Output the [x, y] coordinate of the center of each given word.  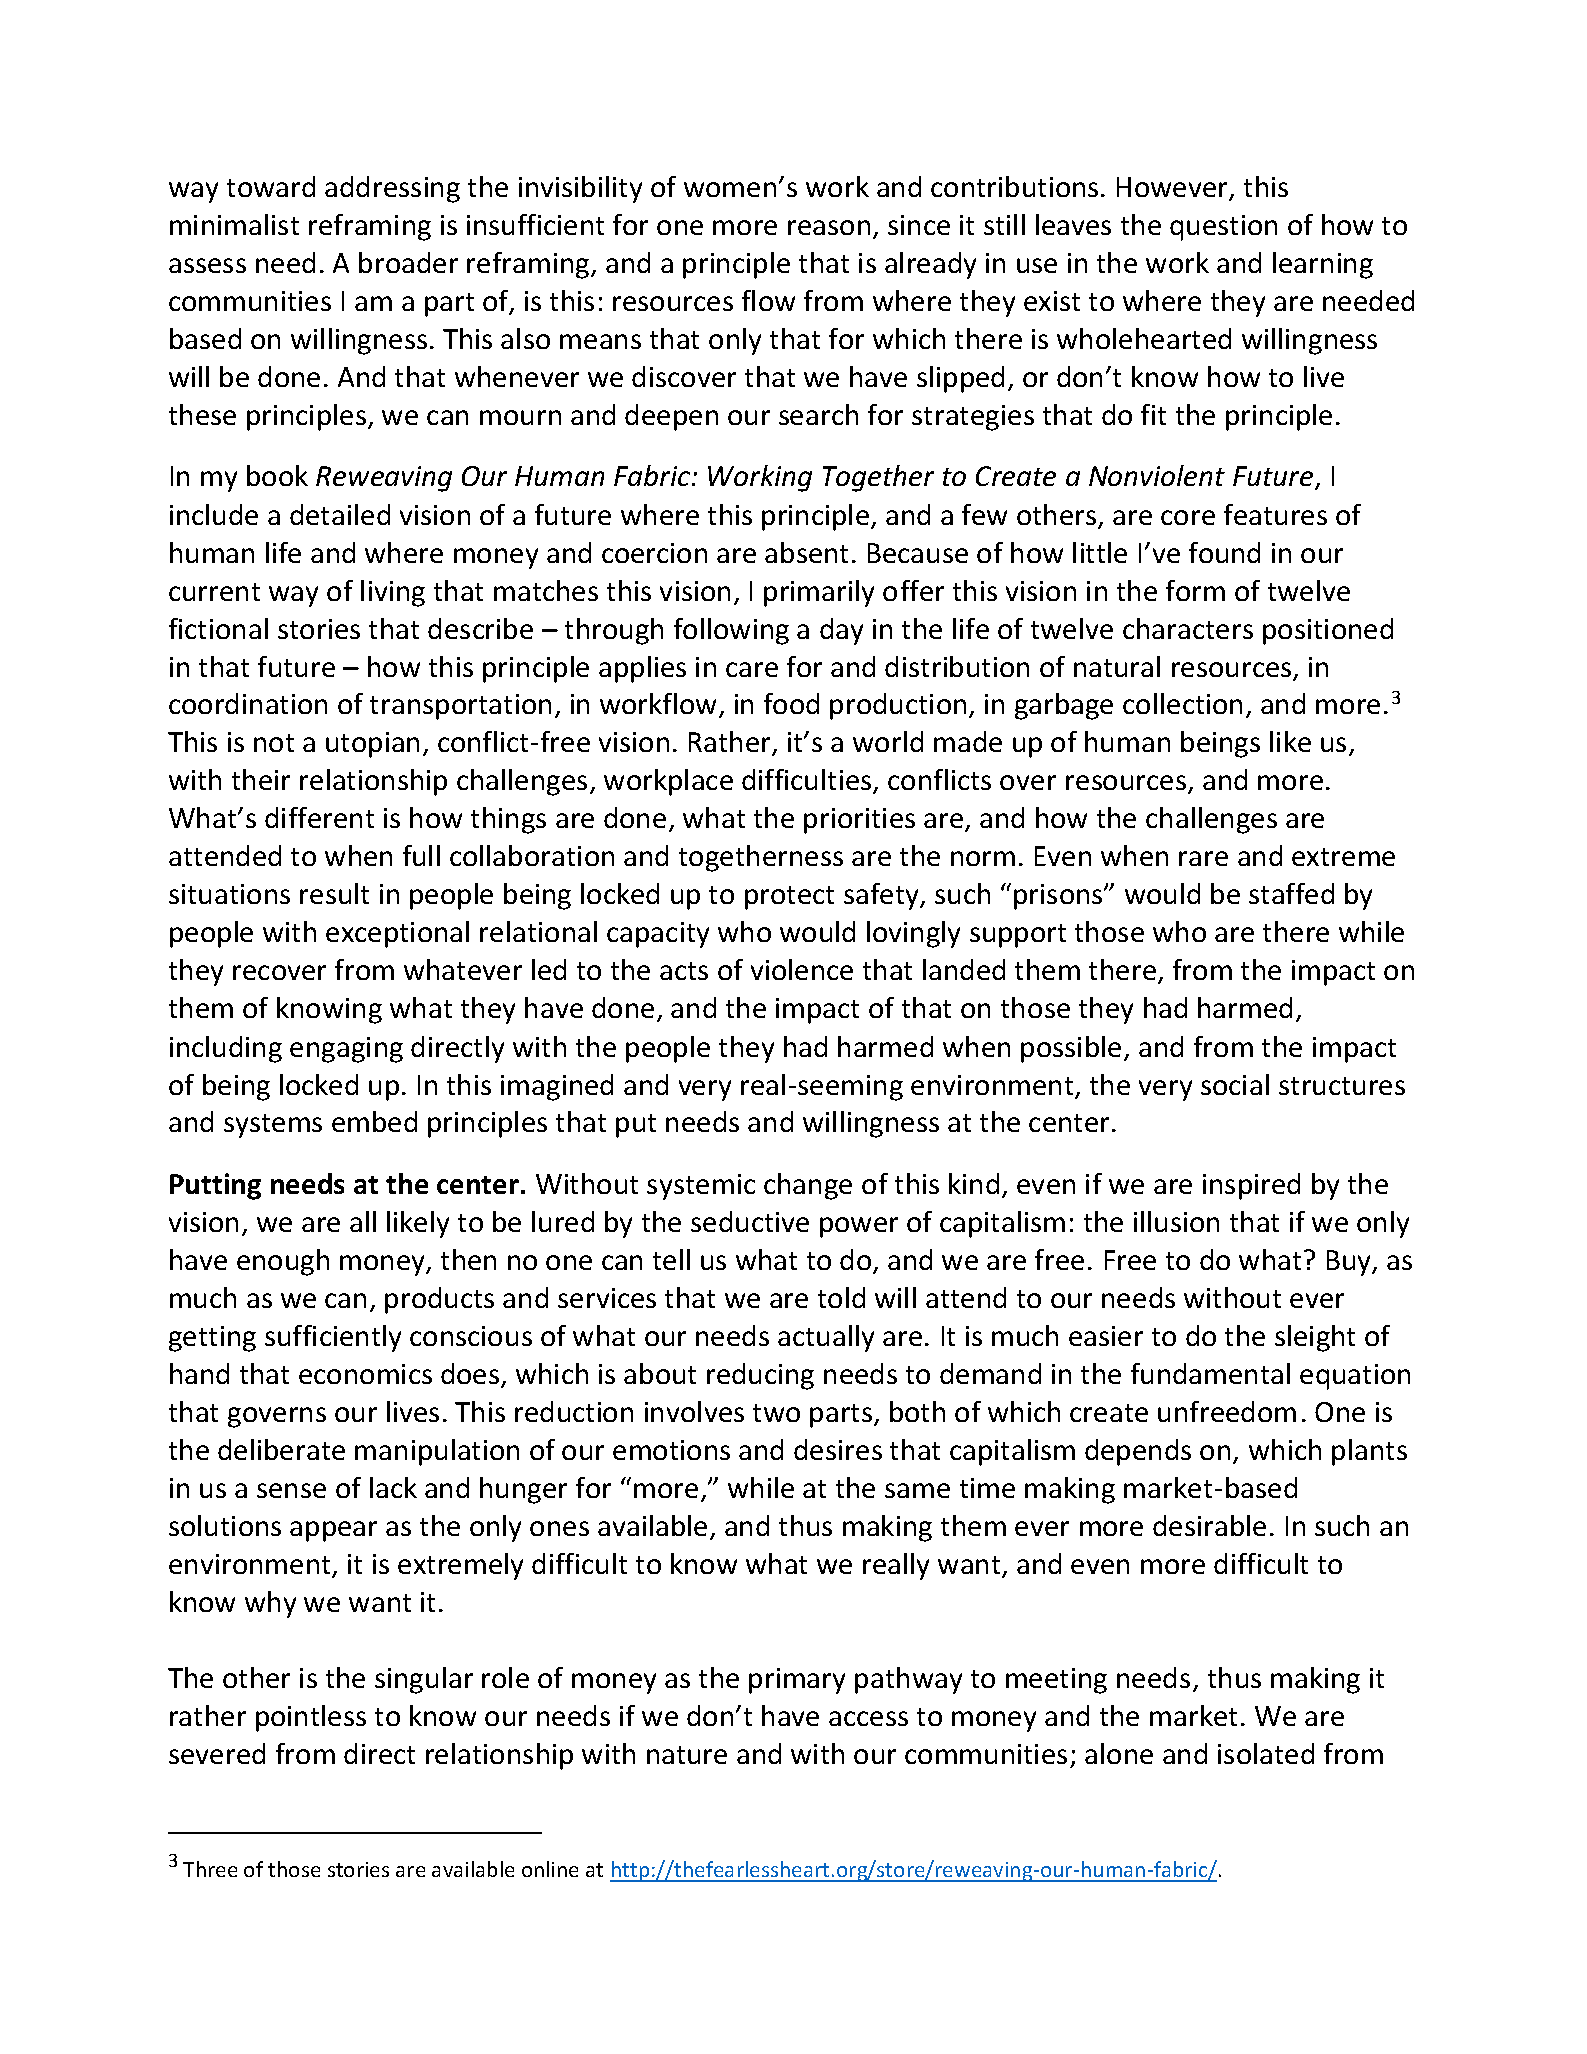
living [393, 593]
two [776, 1413]
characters [1188, 628]
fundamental [1210, 1373]
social [1235, 1084]
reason [829, 227]
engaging [346, 1050]
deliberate [281, 1449]
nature [687, 1755]
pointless [311, 1718]
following [731, 631]
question [1223, 228]
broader [408, 262]
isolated [1266, 1753]
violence [802, 969]
